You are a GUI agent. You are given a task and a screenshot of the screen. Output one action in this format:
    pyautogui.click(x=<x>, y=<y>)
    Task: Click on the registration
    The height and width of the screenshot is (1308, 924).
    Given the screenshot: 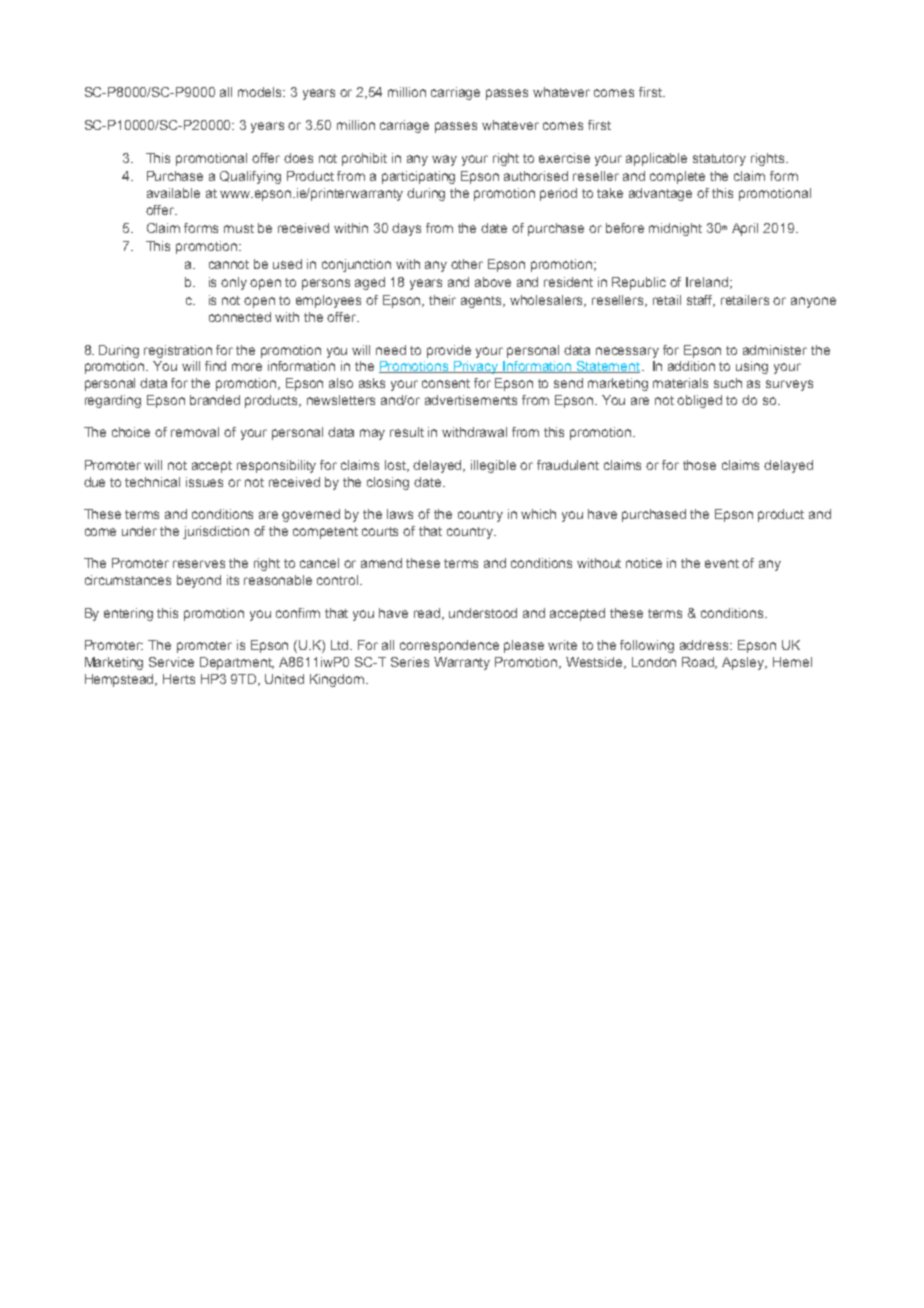 What is the action you would take?
    pyautogui.click(x=178, y=351)
